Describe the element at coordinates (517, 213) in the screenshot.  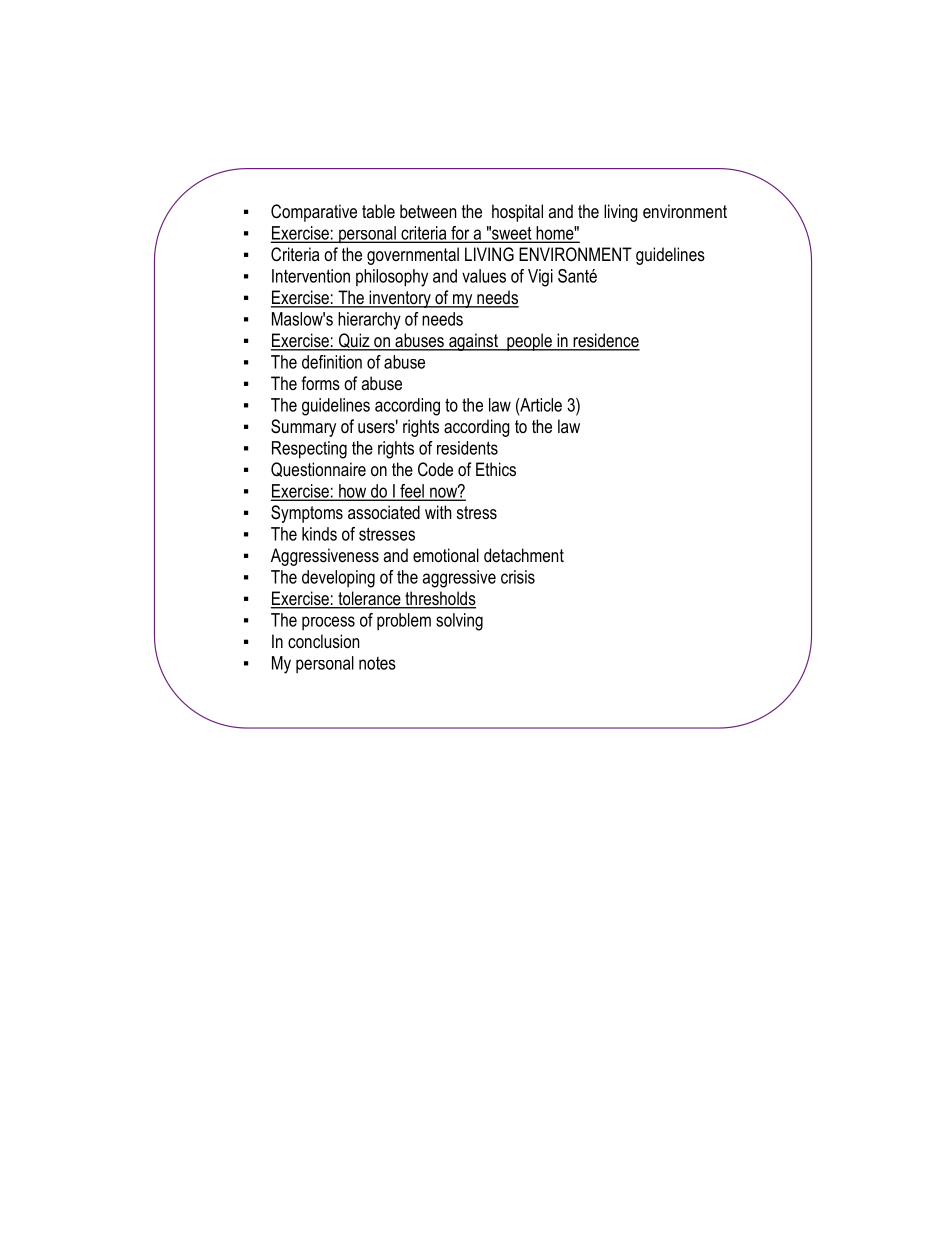
I see `hospital` at that location.
